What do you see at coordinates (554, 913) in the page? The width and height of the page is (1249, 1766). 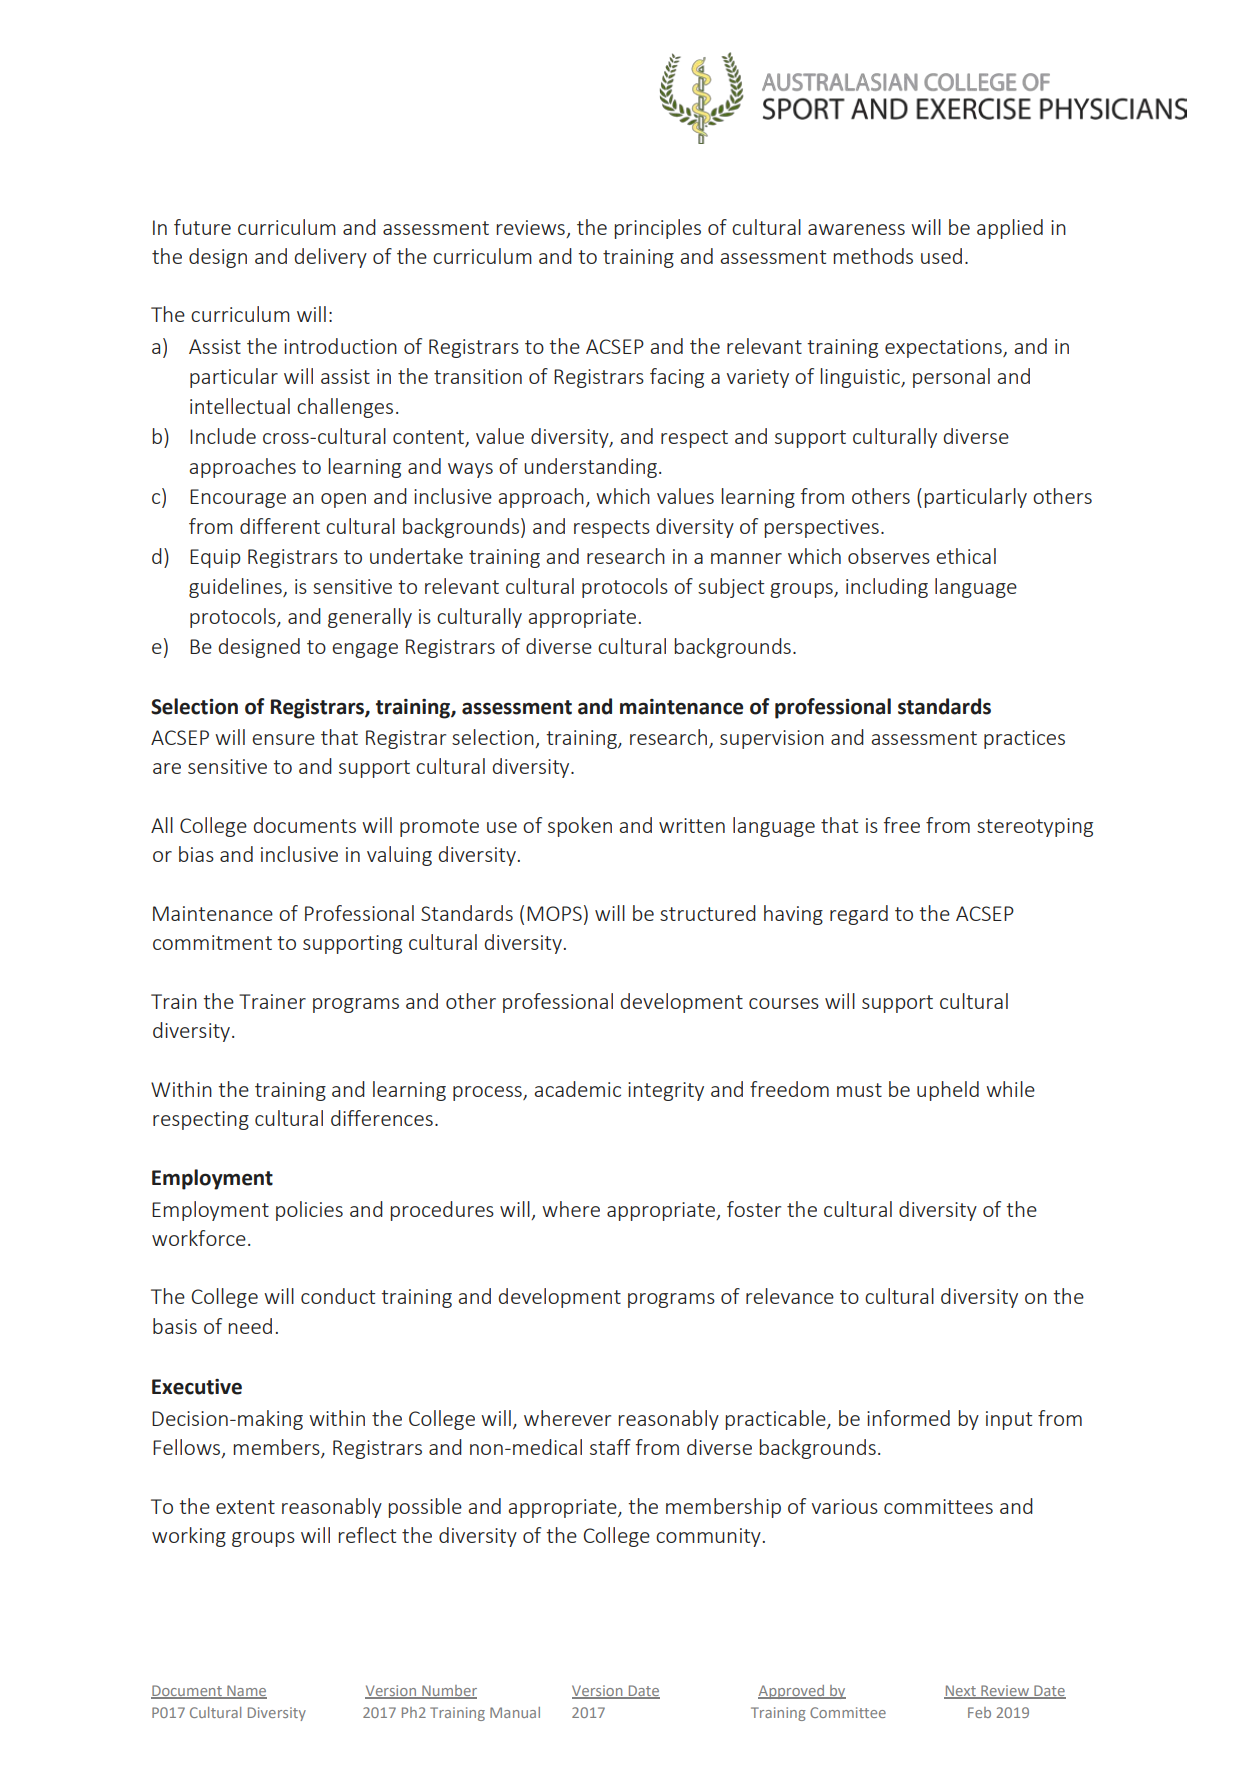 I see `MOPS` at bounding box center [554, 913].
